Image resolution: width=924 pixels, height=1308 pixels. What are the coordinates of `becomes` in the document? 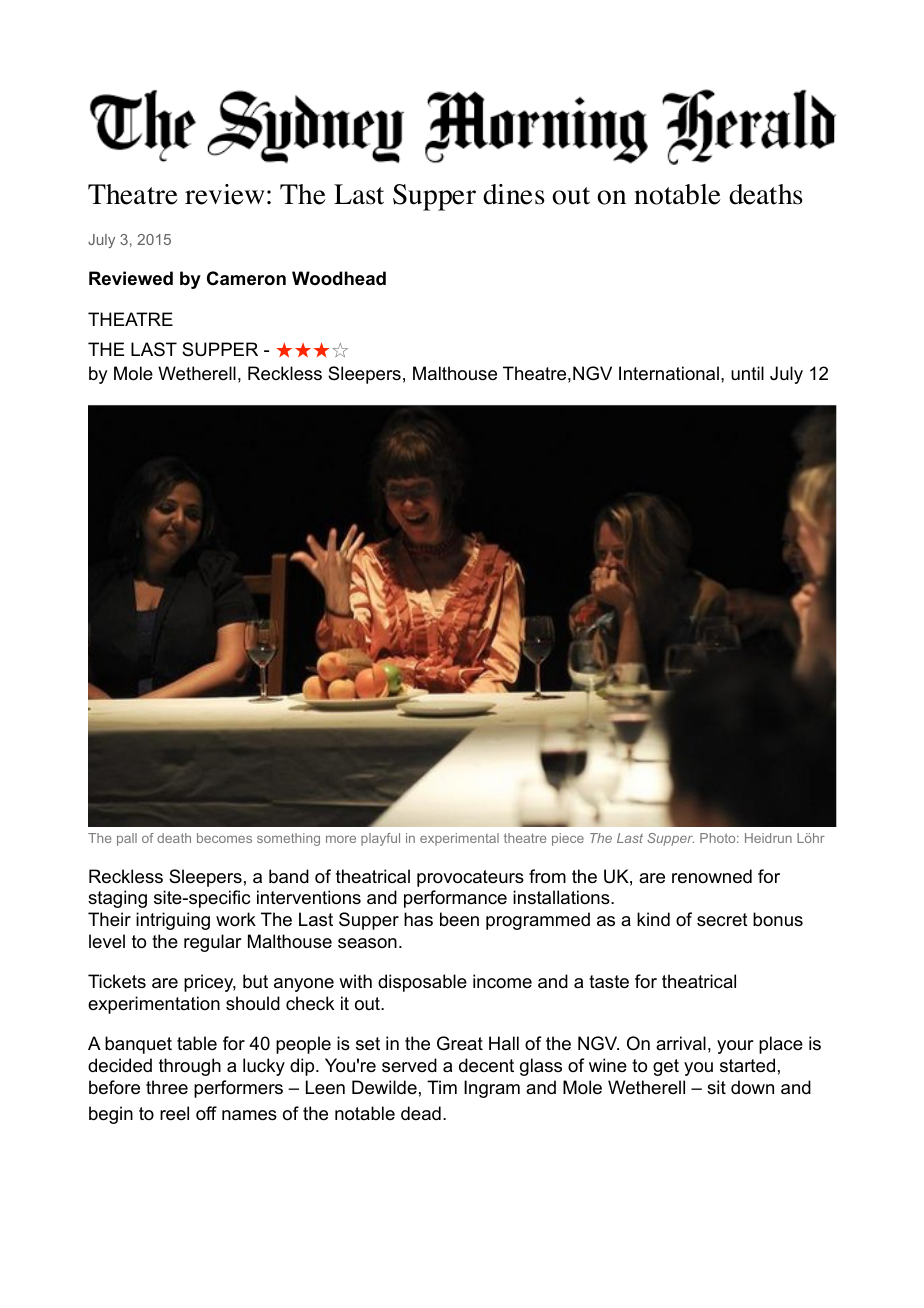 It's located at (224, 838).
